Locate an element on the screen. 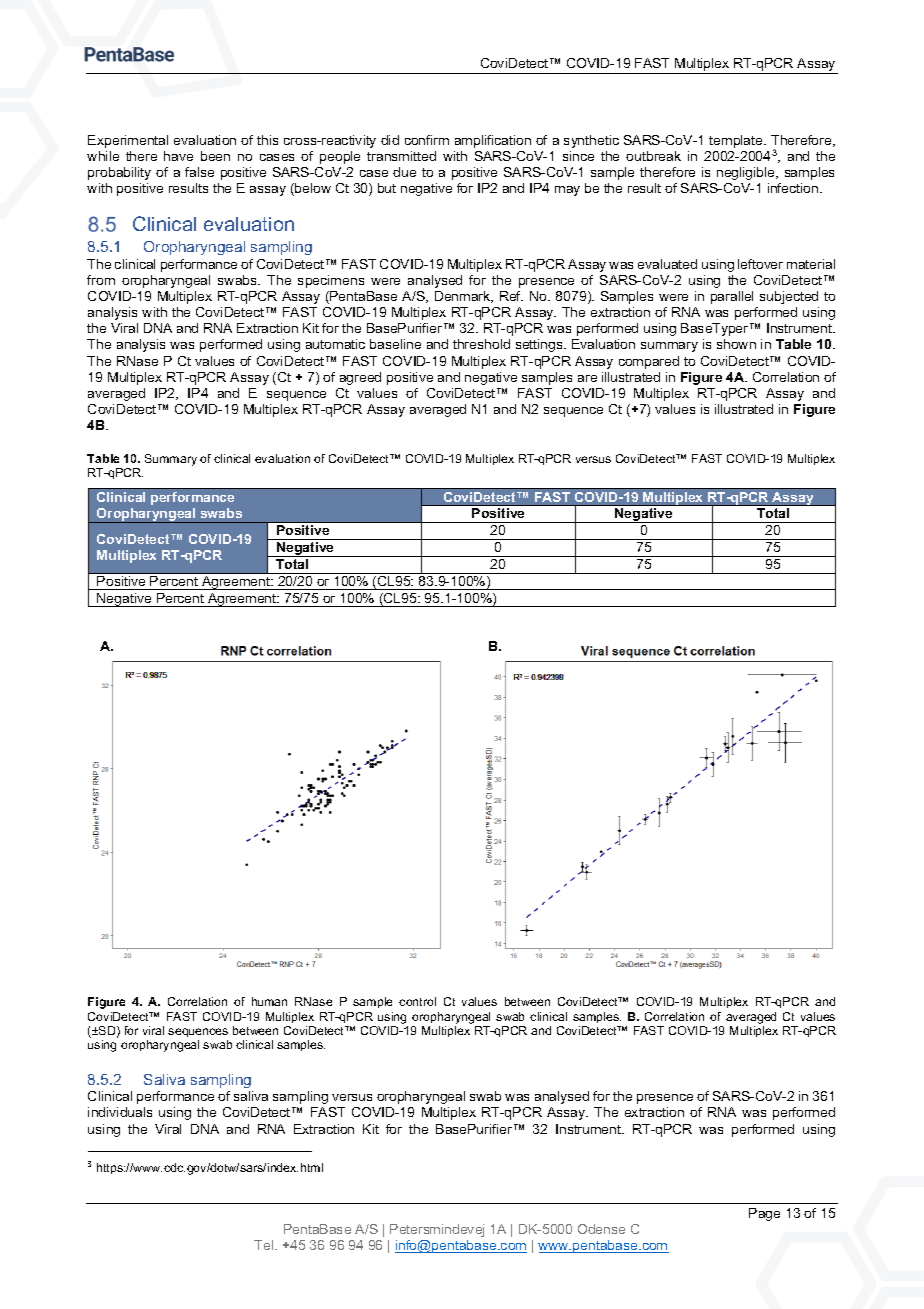 The image size is (924, 1309). Page is located at coordinates (764, 1214).
